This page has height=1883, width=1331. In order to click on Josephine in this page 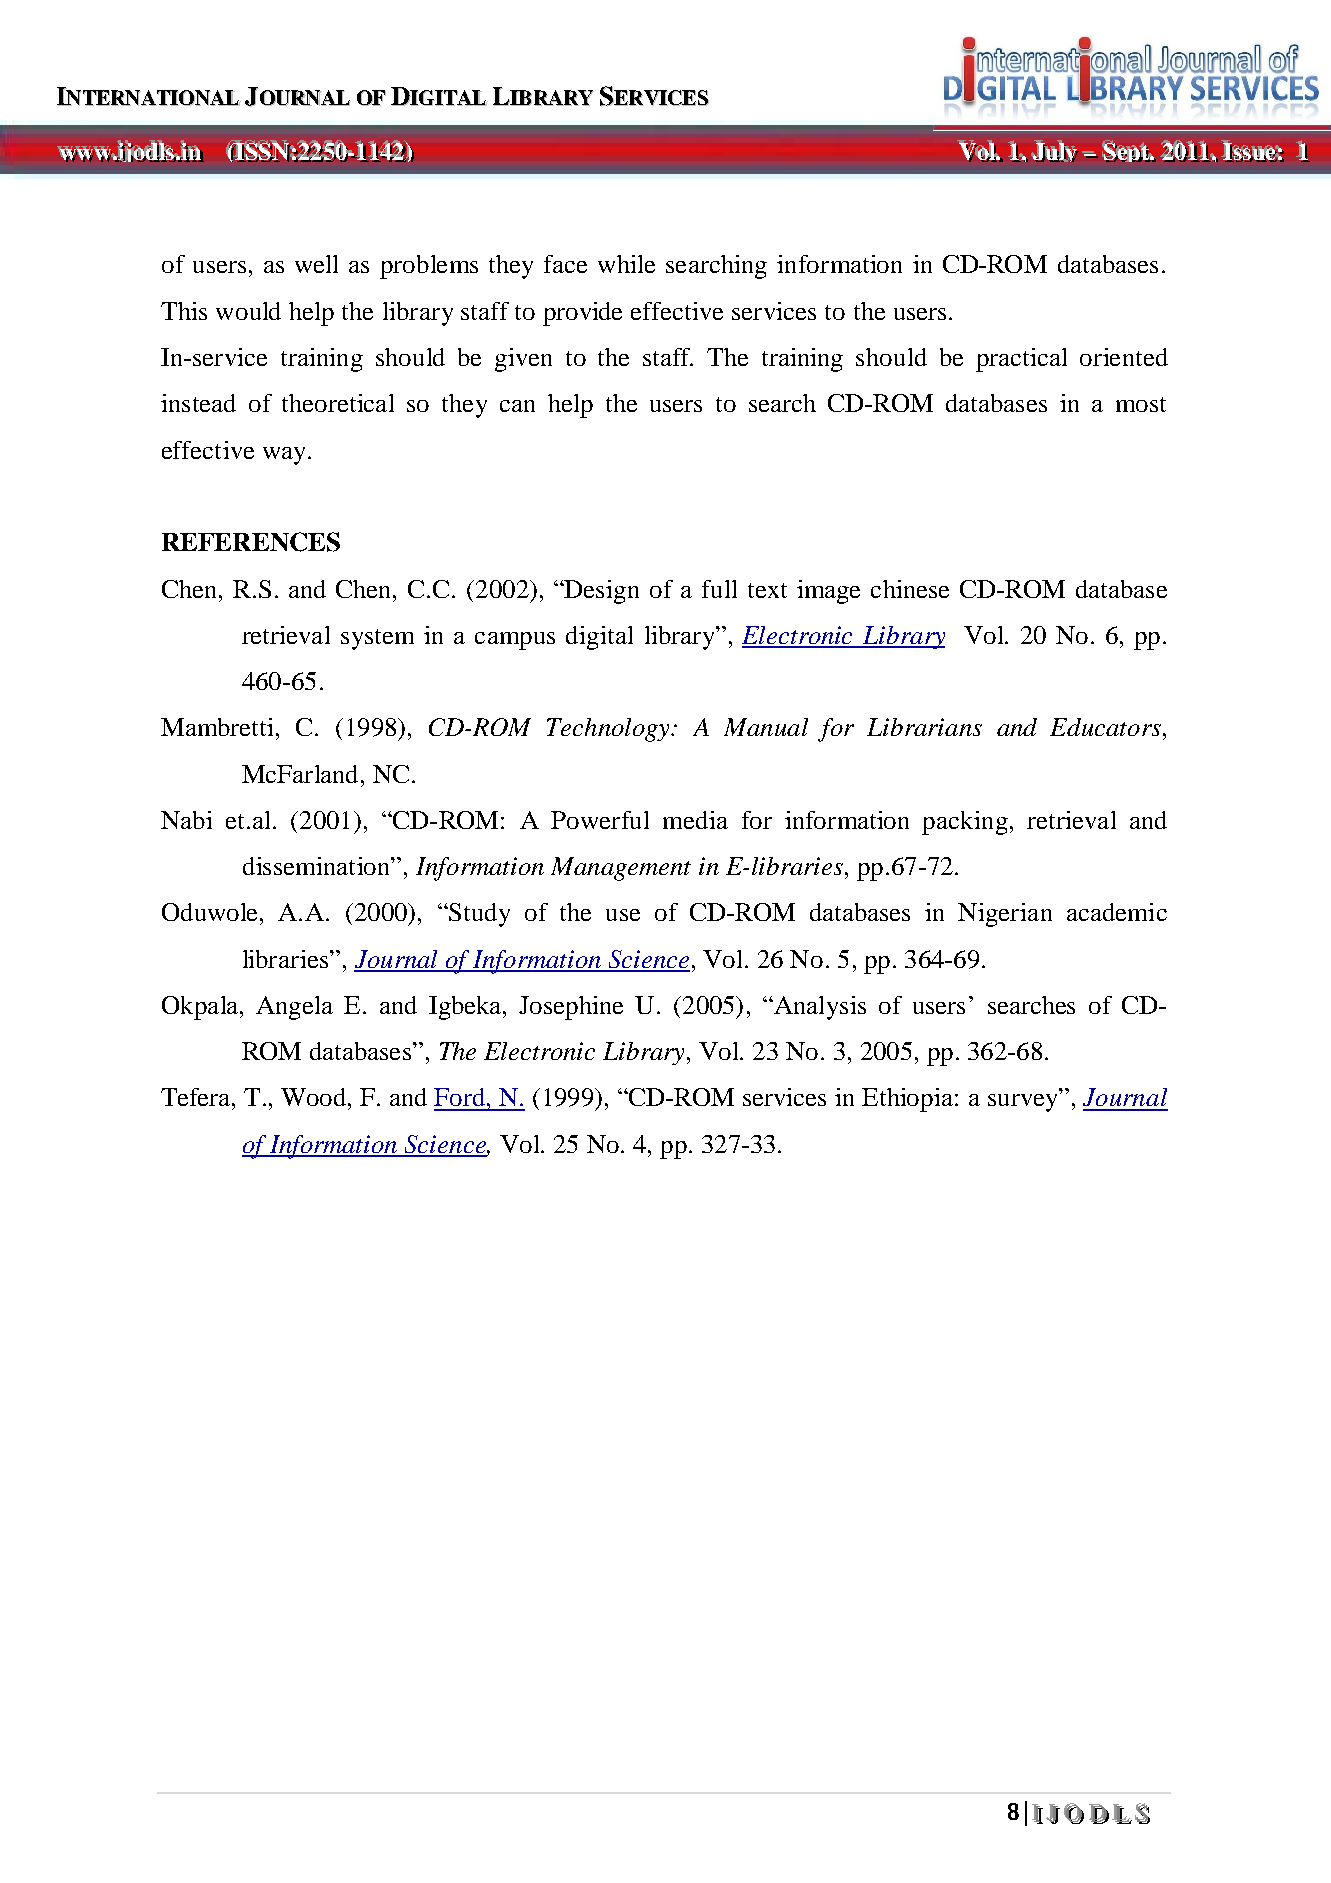, I will do `click(571, 1008)`.
